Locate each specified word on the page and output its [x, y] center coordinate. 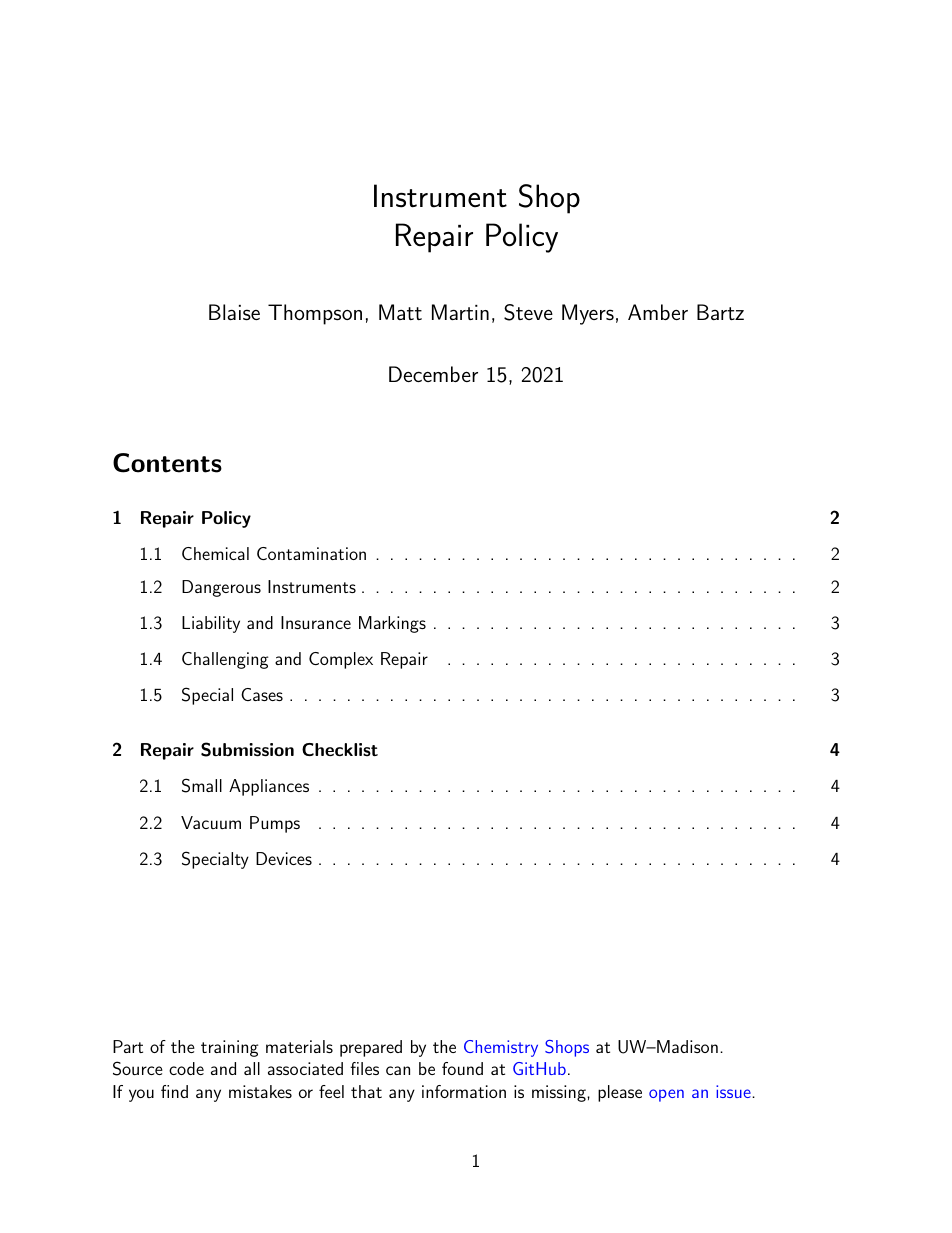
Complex [341, 660]
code [186, 1068]
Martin [460, 312]
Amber [658, 312]
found [462, 1068]
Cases [262, 694]
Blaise [234, 312]
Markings [392, 624]
